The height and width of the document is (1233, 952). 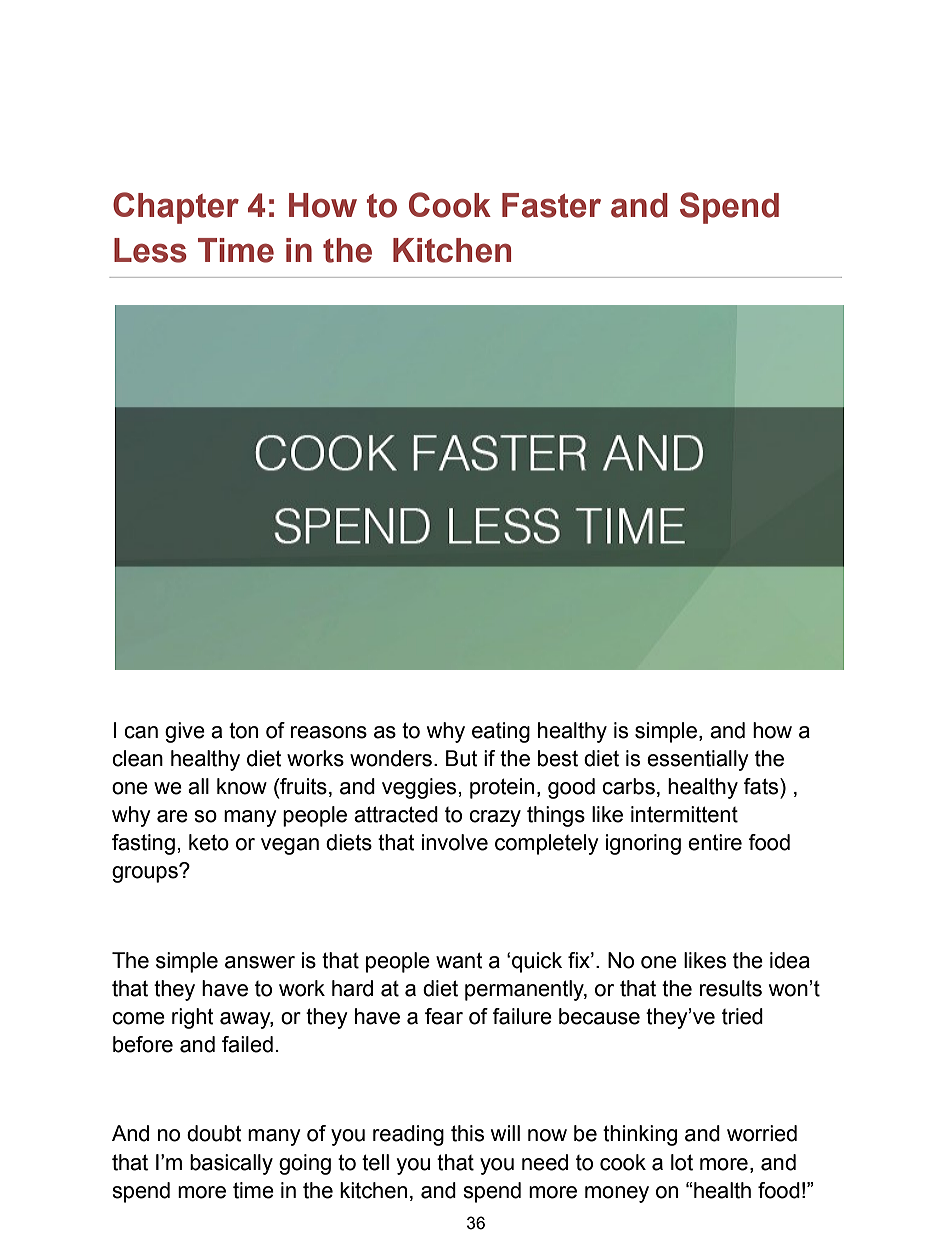 I want to click on Chapter, so click(x=176, y=208).
